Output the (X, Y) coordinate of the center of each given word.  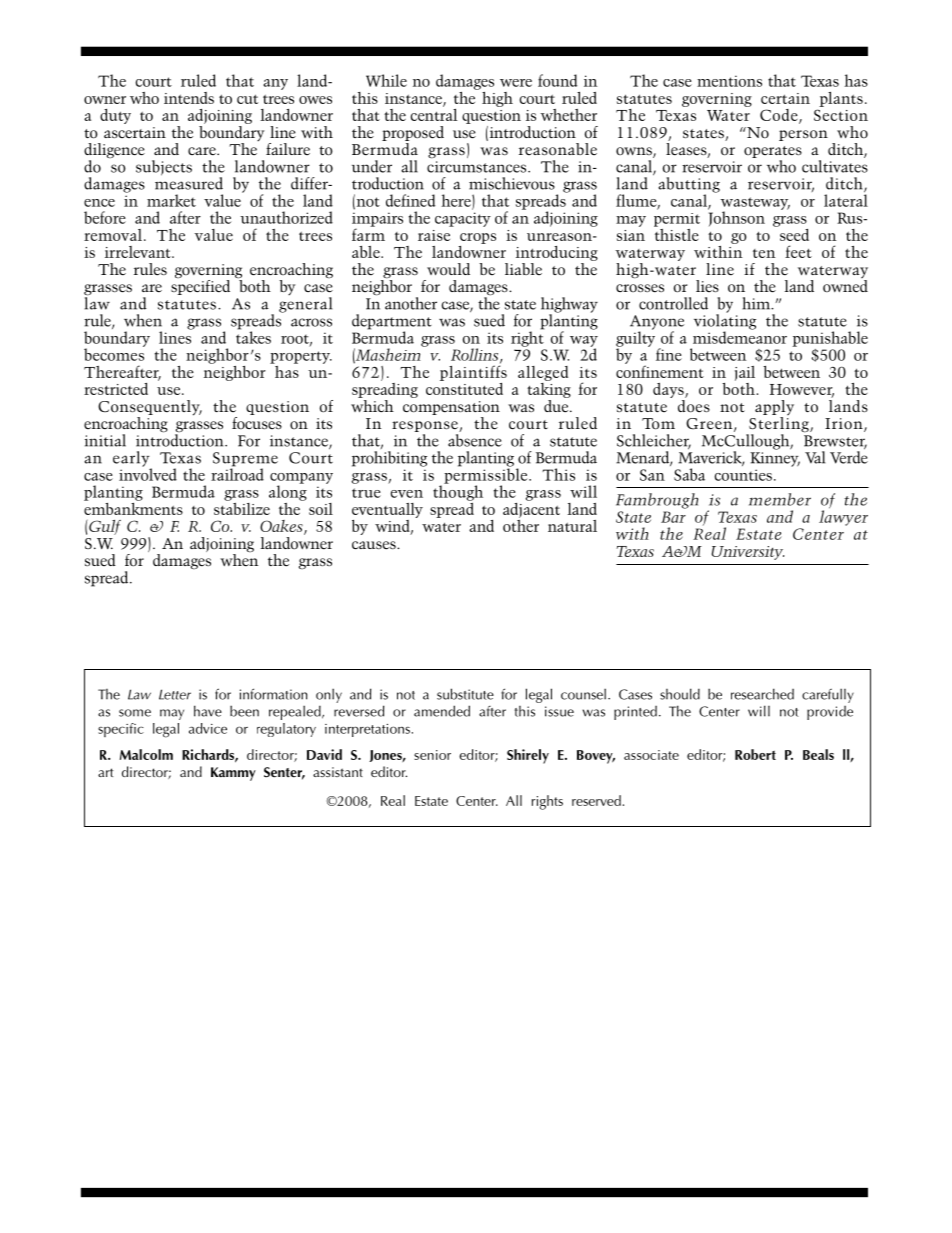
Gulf (104, 527)
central (434, 113)
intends (189, 98)
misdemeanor (740, 336)
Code (780, 116)
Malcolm (146, 754)
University (748, 553)
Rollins (476, 355)
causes (375, 545)
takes (253, 336)
